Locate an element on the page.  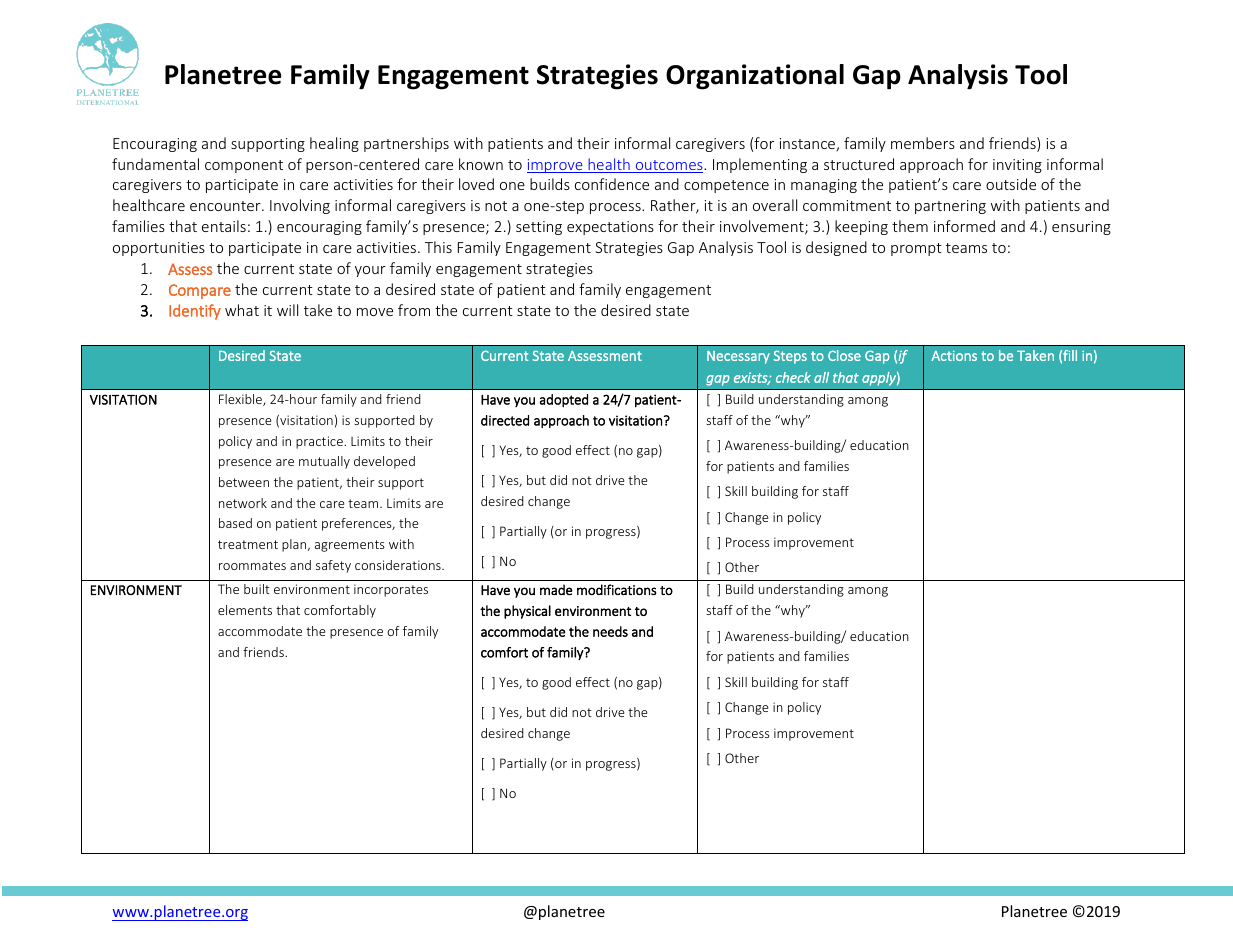
check is located at coordinates (793, 377).
